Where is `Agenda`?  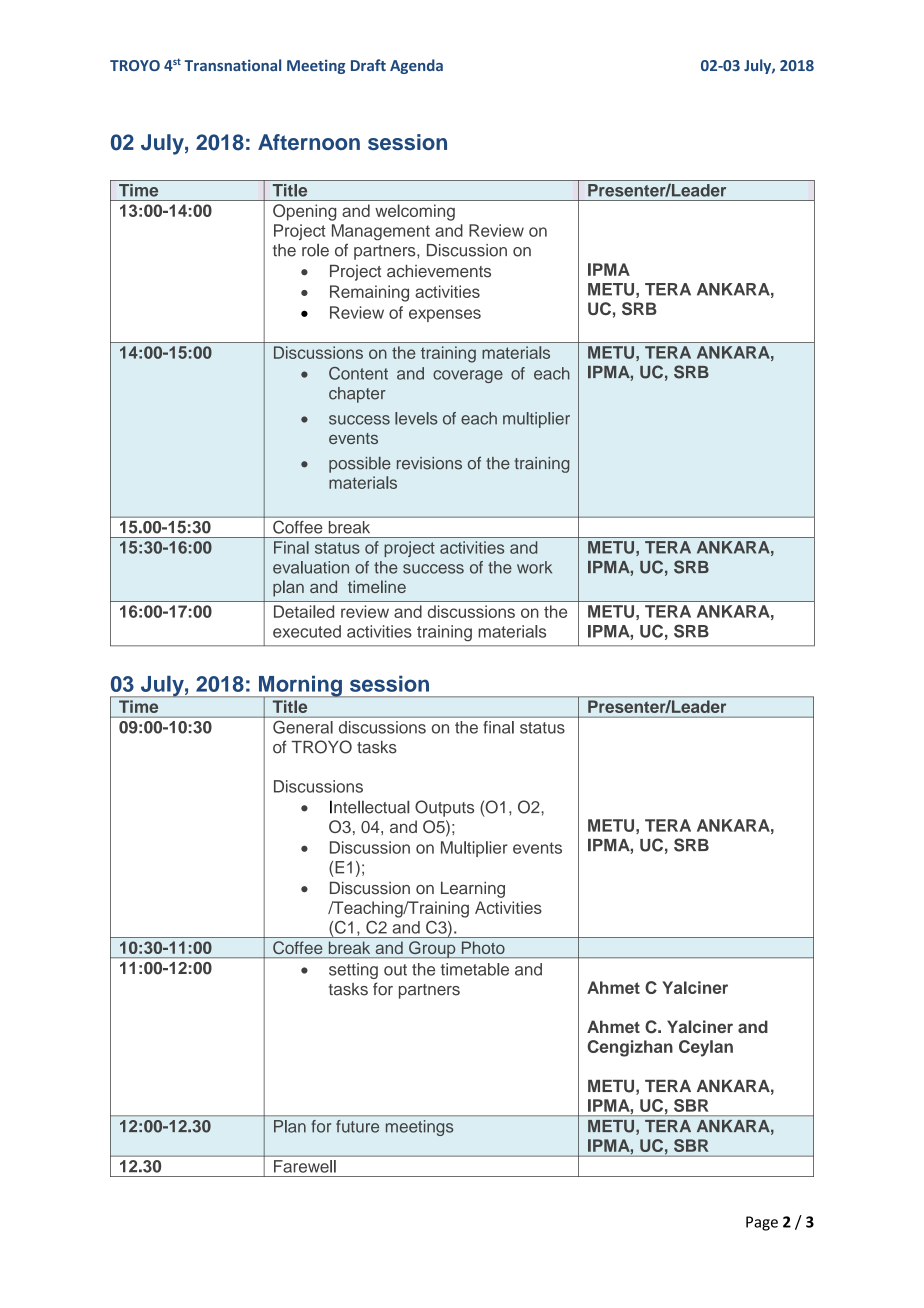 Agenda is located at coordinates (416, 66).
